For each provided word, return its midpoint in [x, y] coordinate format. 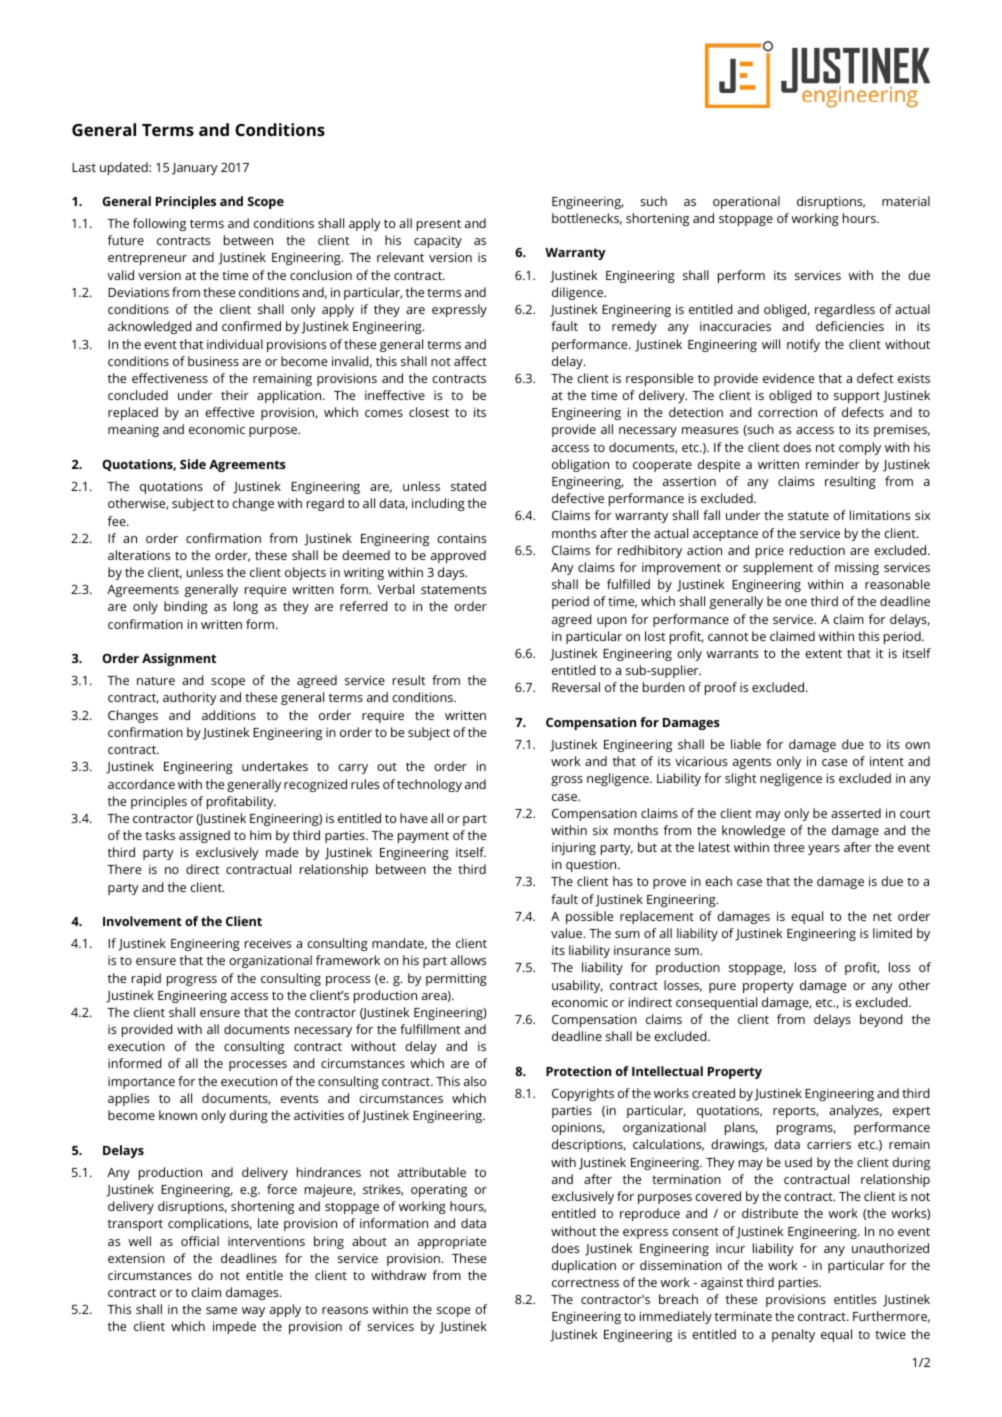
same [221, 1310]
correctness [585, 1283]
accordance [141, 784]
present [439, 225]
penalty [793, 1335]
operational [746, 202]
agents [752, 763]
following [159, 224]
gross [567, 781]
